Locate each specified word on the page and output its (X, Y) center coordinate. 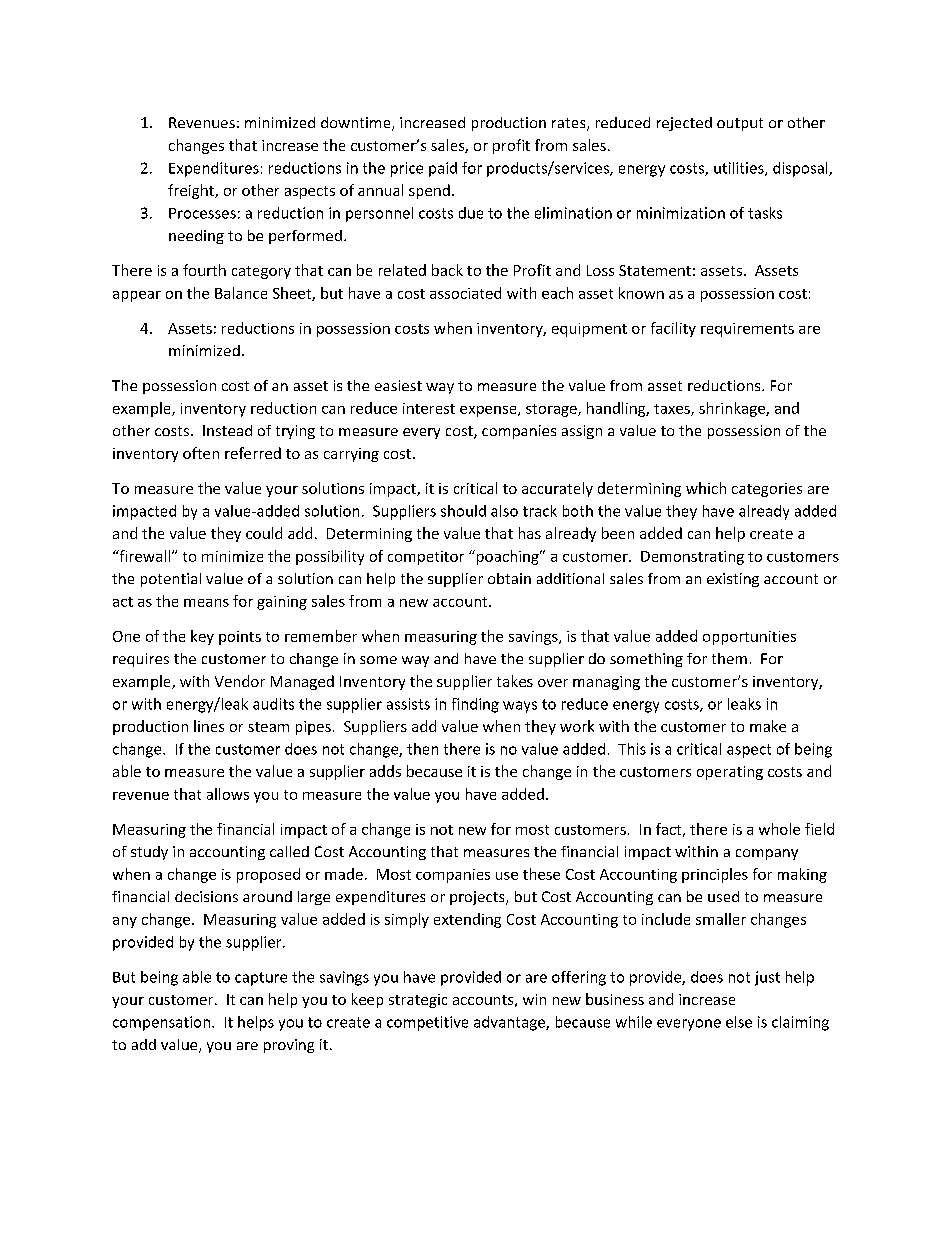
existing (733, 580)
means (206, 603)
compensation (161, 1023)
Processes (202, 213)
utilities (740, 169)
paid (443, 169)
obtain (509, 578)
